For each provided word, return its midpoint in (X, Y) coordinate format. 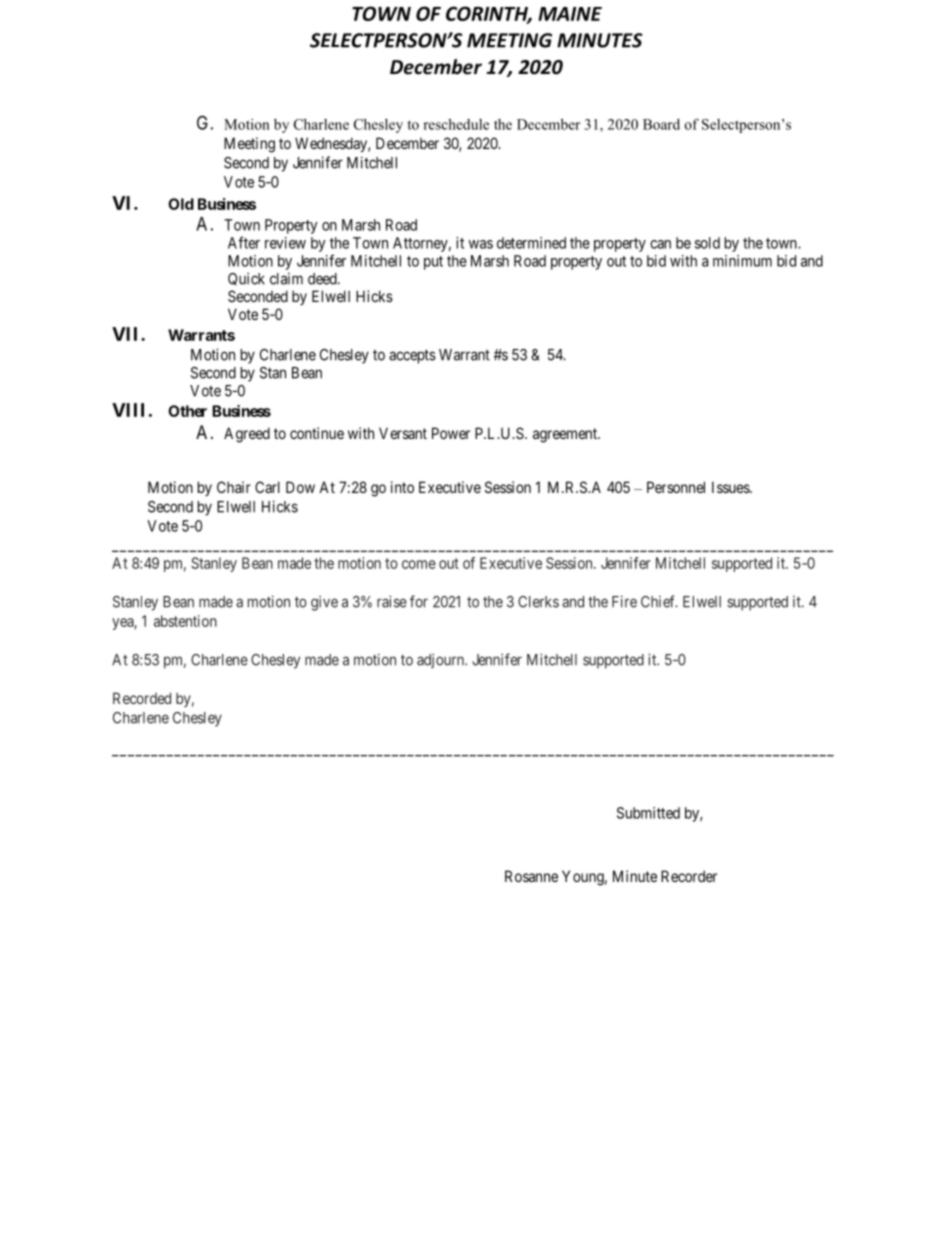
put (433, 263)
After (244, 242)
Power (451, 433)
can (660, 244)
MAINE (570, 14)
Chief (659, 601)
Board (661, 124)
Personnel (676, 487)
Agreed (247, 435)
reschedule (456, 124)
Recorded (142, 698)
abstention (185, 621)
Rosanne (531, 876)
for (419, 601)
